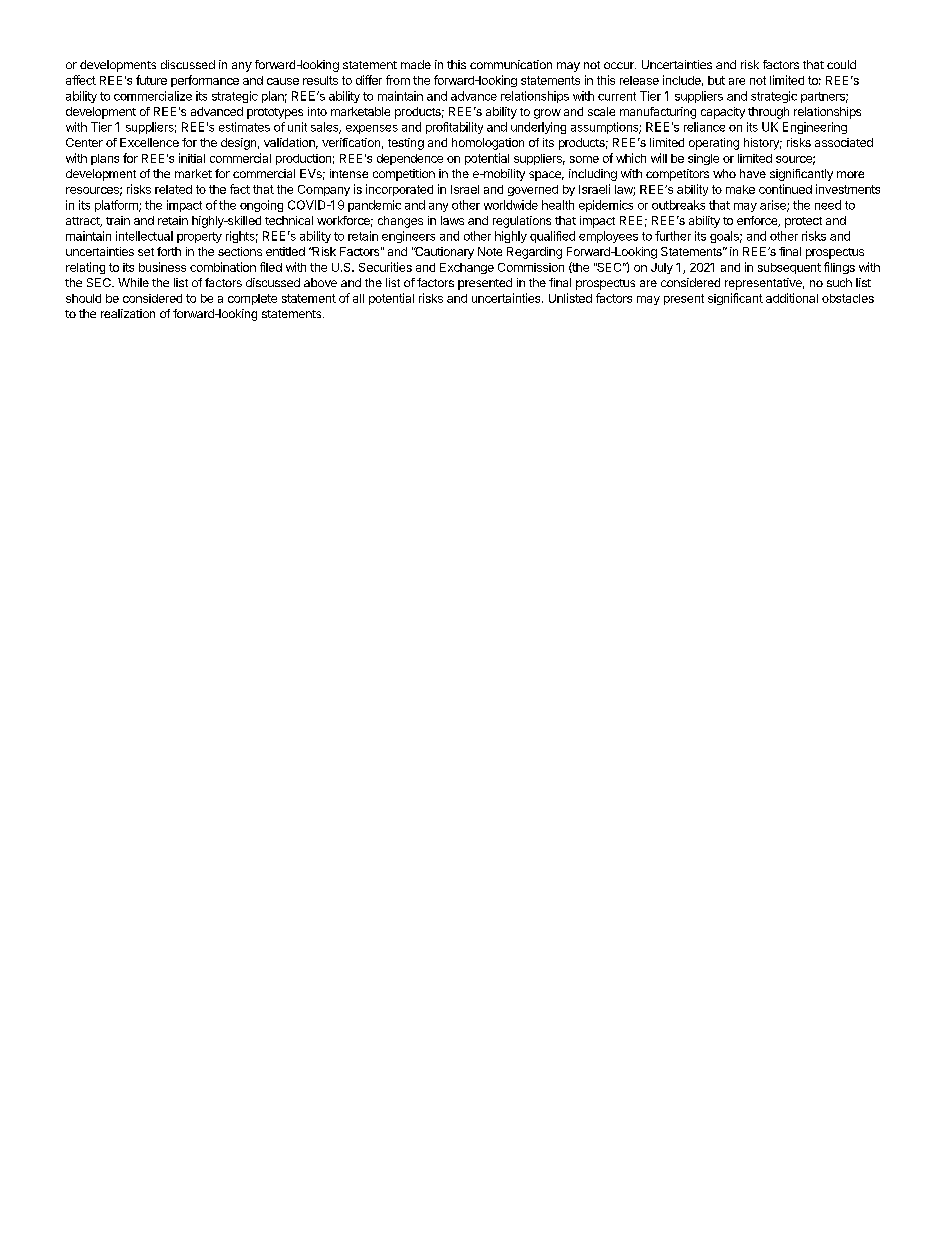  What do you see at coordinates (173, 189) in the screenshot?
I see `related` at bounding box center [173, 189].
